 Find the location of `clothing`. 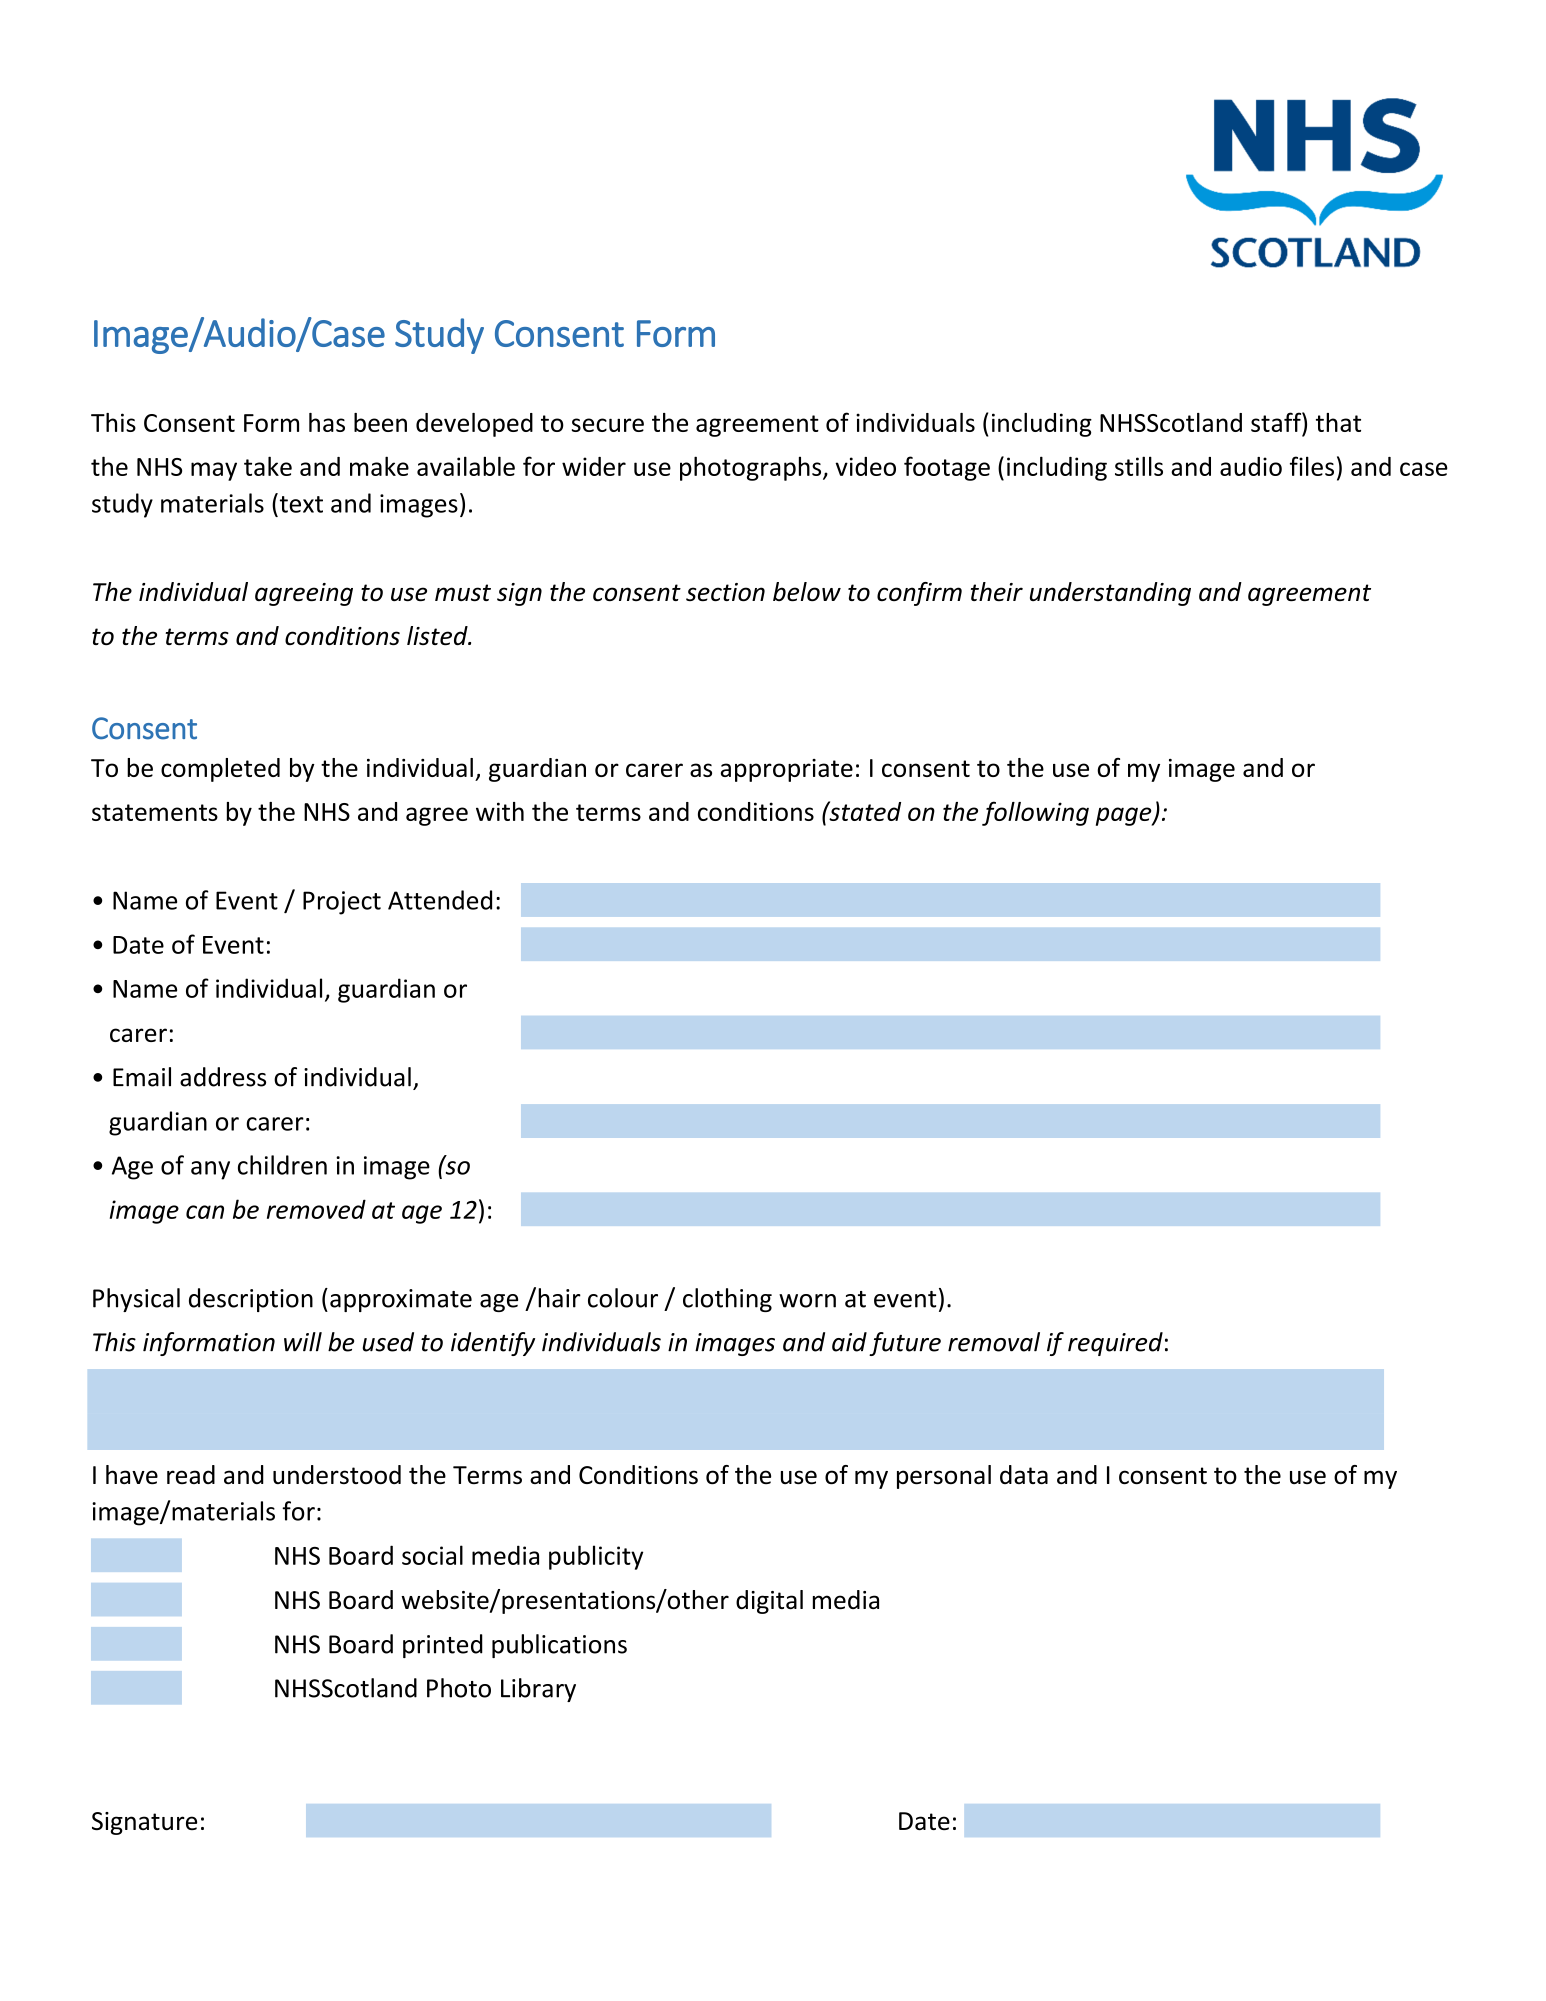

clothing is located at coordinates (727, 1300).
